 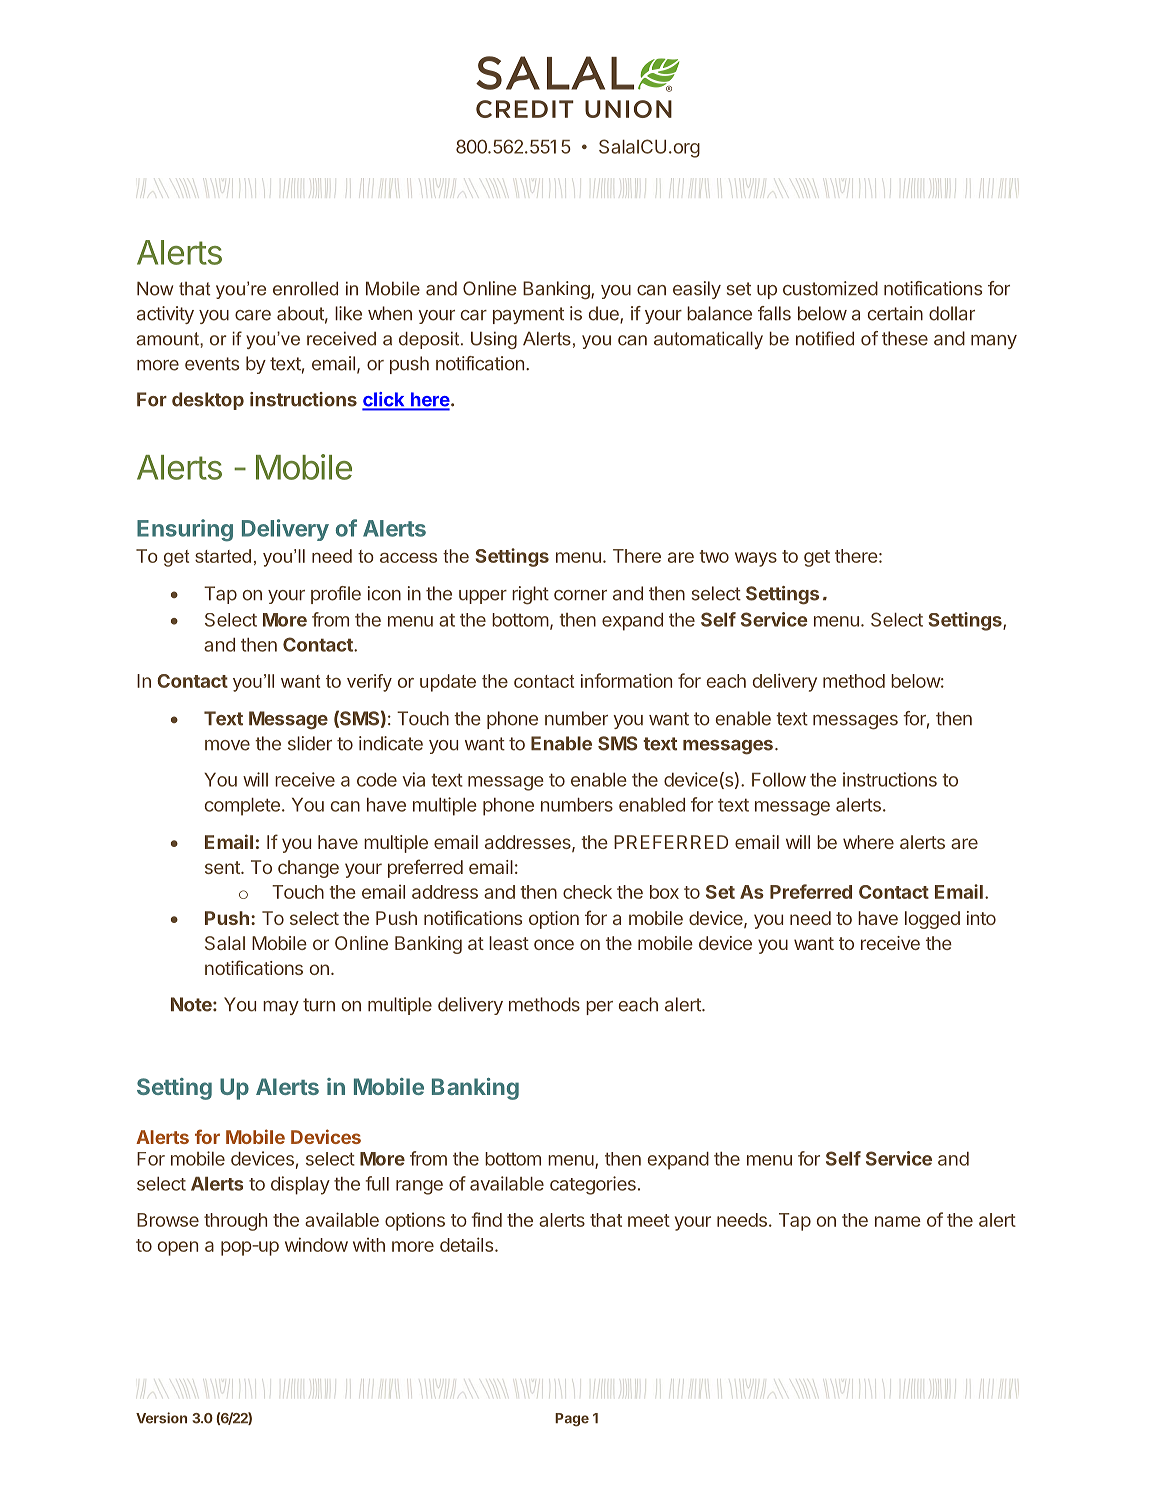 I want to click on move, so click(x=227, y=745).
